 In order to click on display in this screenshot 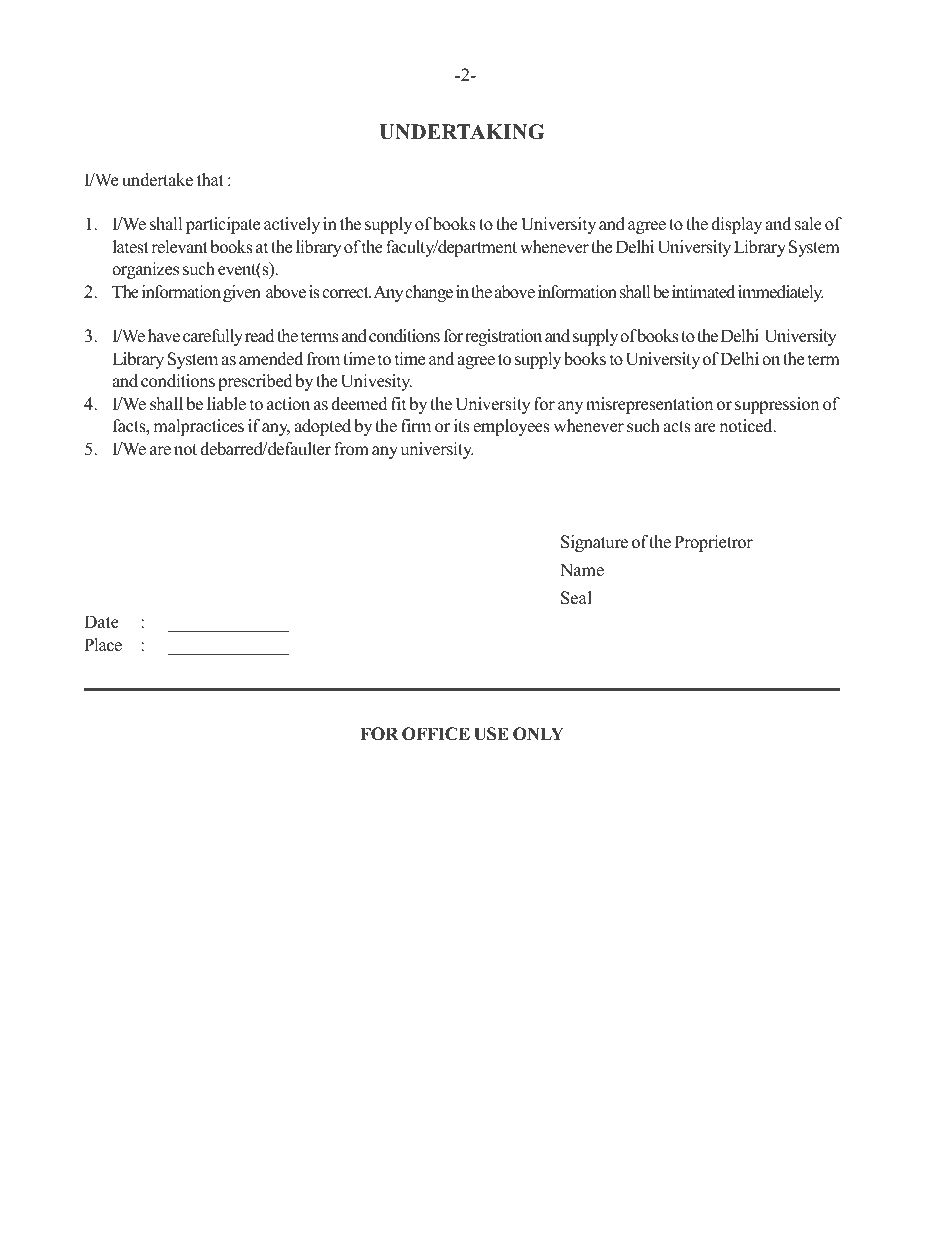, I will do `click(736, 225)`.
